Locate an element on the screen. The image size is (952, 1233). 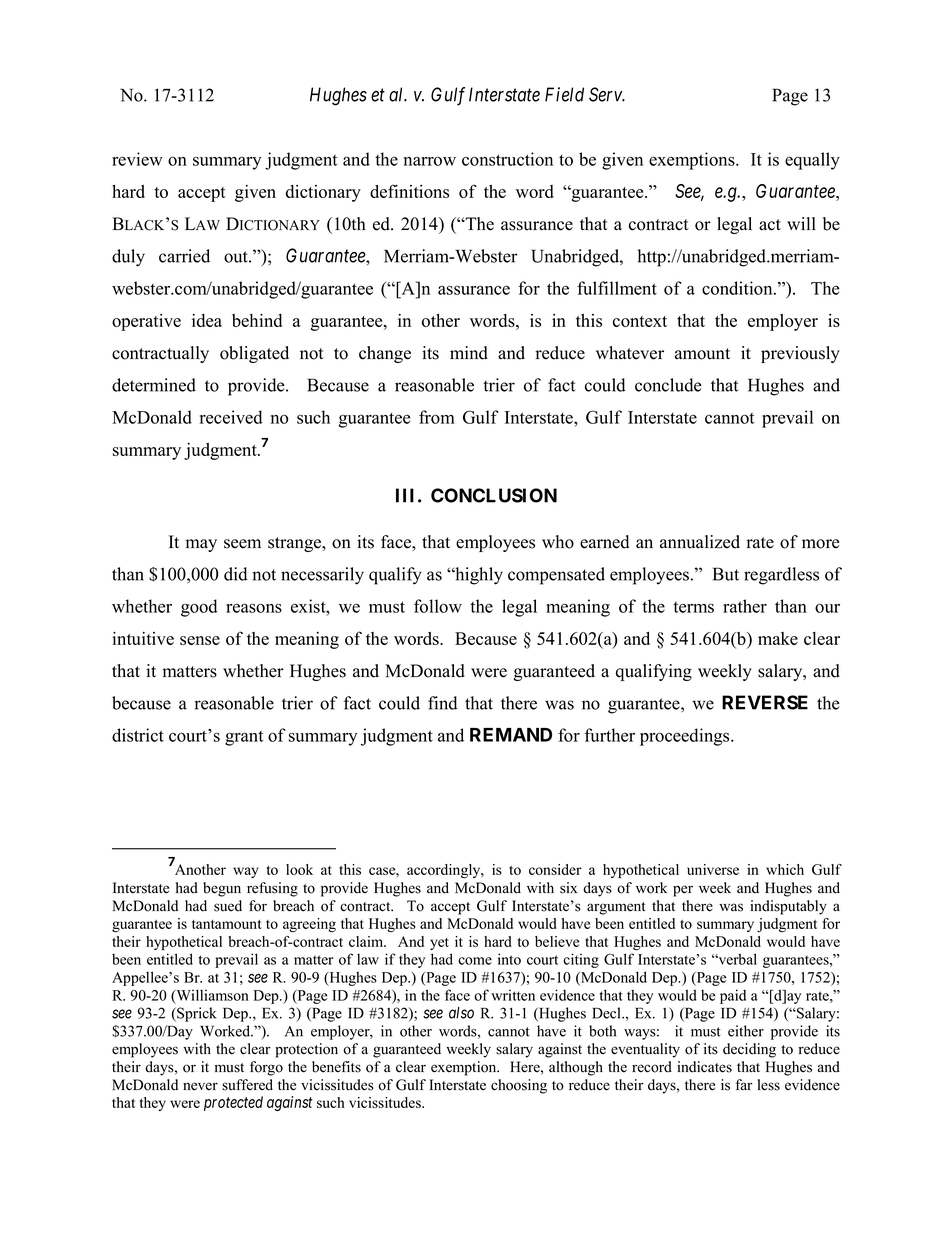
find is located at coordinates (443, 703).
